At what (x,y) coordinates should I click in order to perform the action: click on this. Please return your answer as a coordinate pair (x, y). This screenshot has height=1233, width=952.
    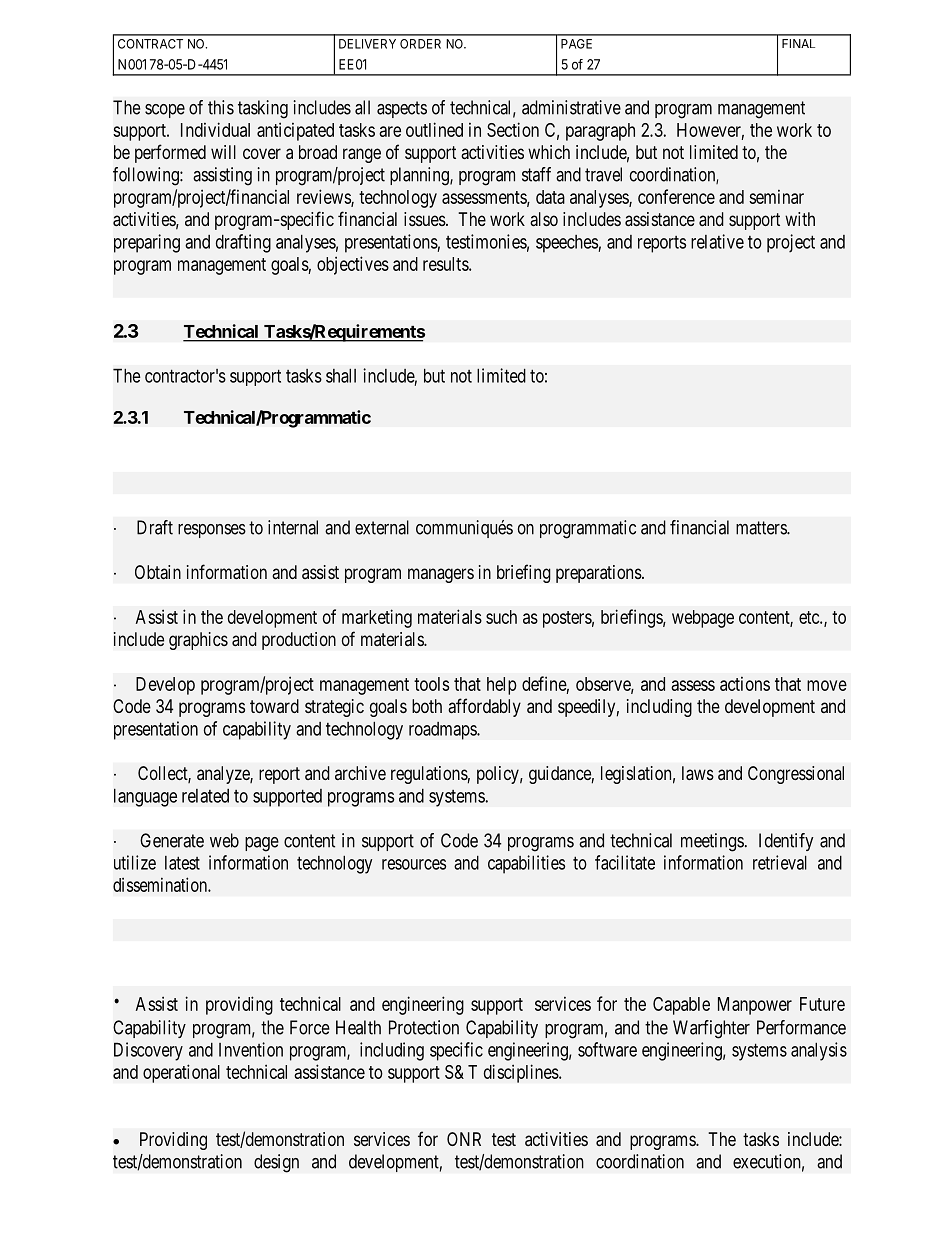
    Looking at the image, I should click on (221, 107).
